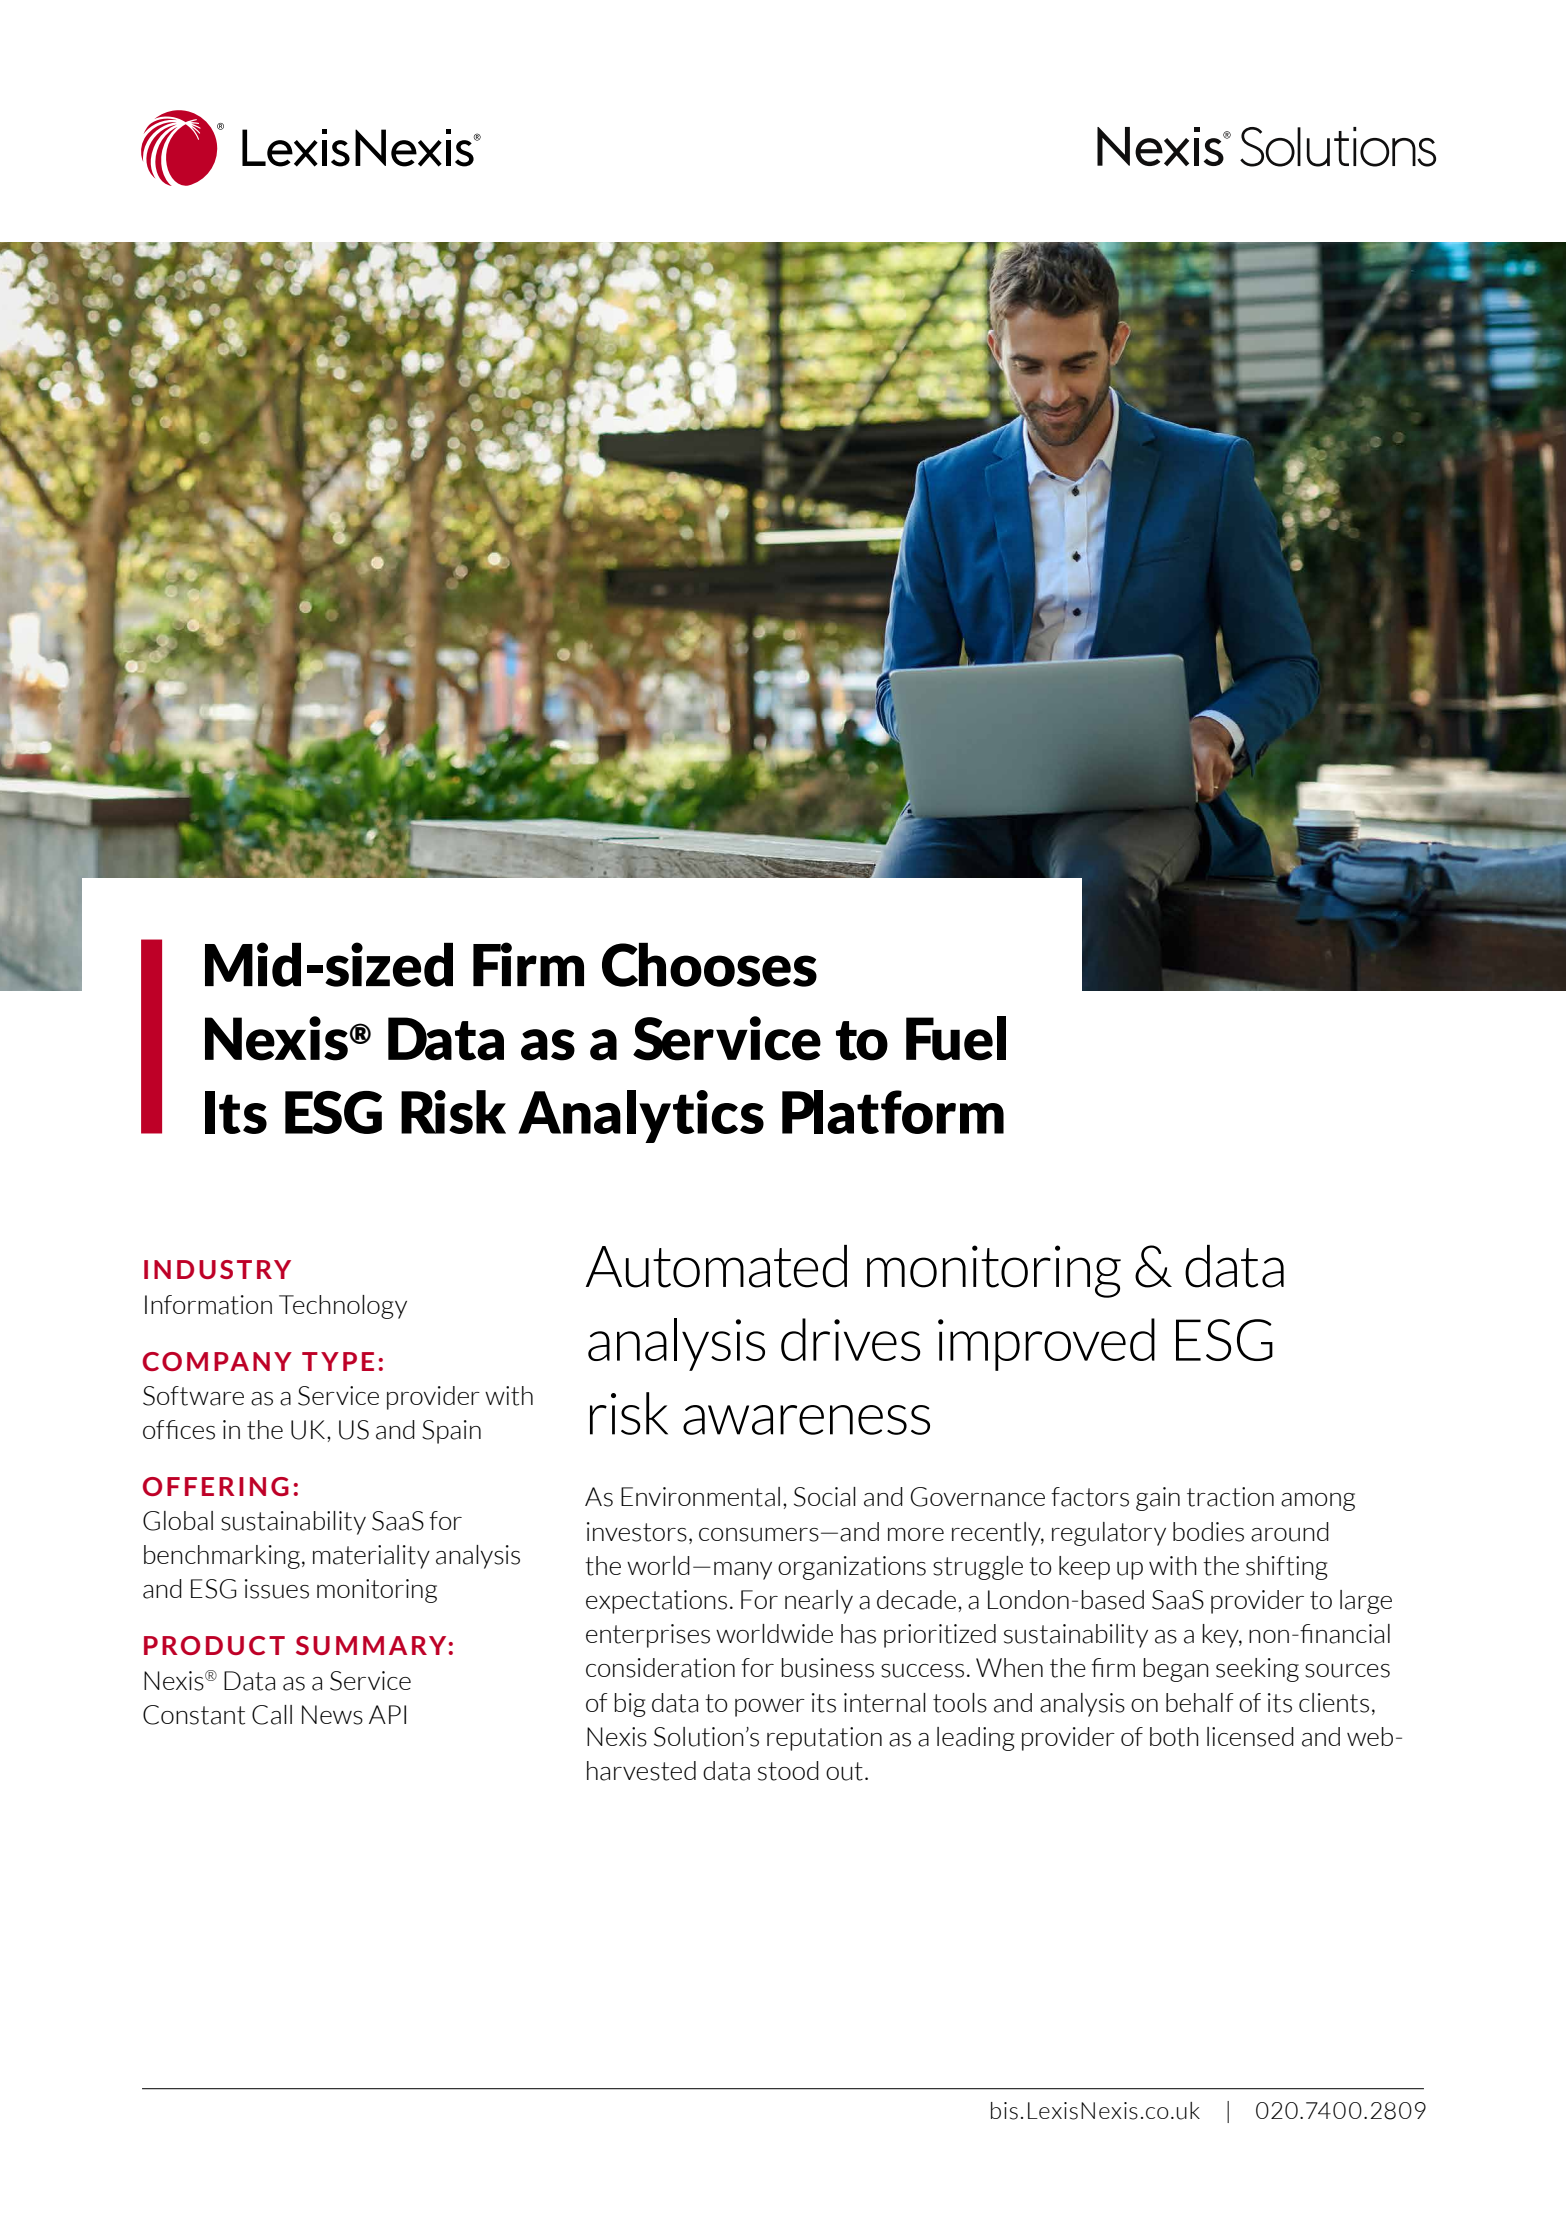  Describe the element at coordinates (709, 965) in the image. I see `Chooses` at that location.
